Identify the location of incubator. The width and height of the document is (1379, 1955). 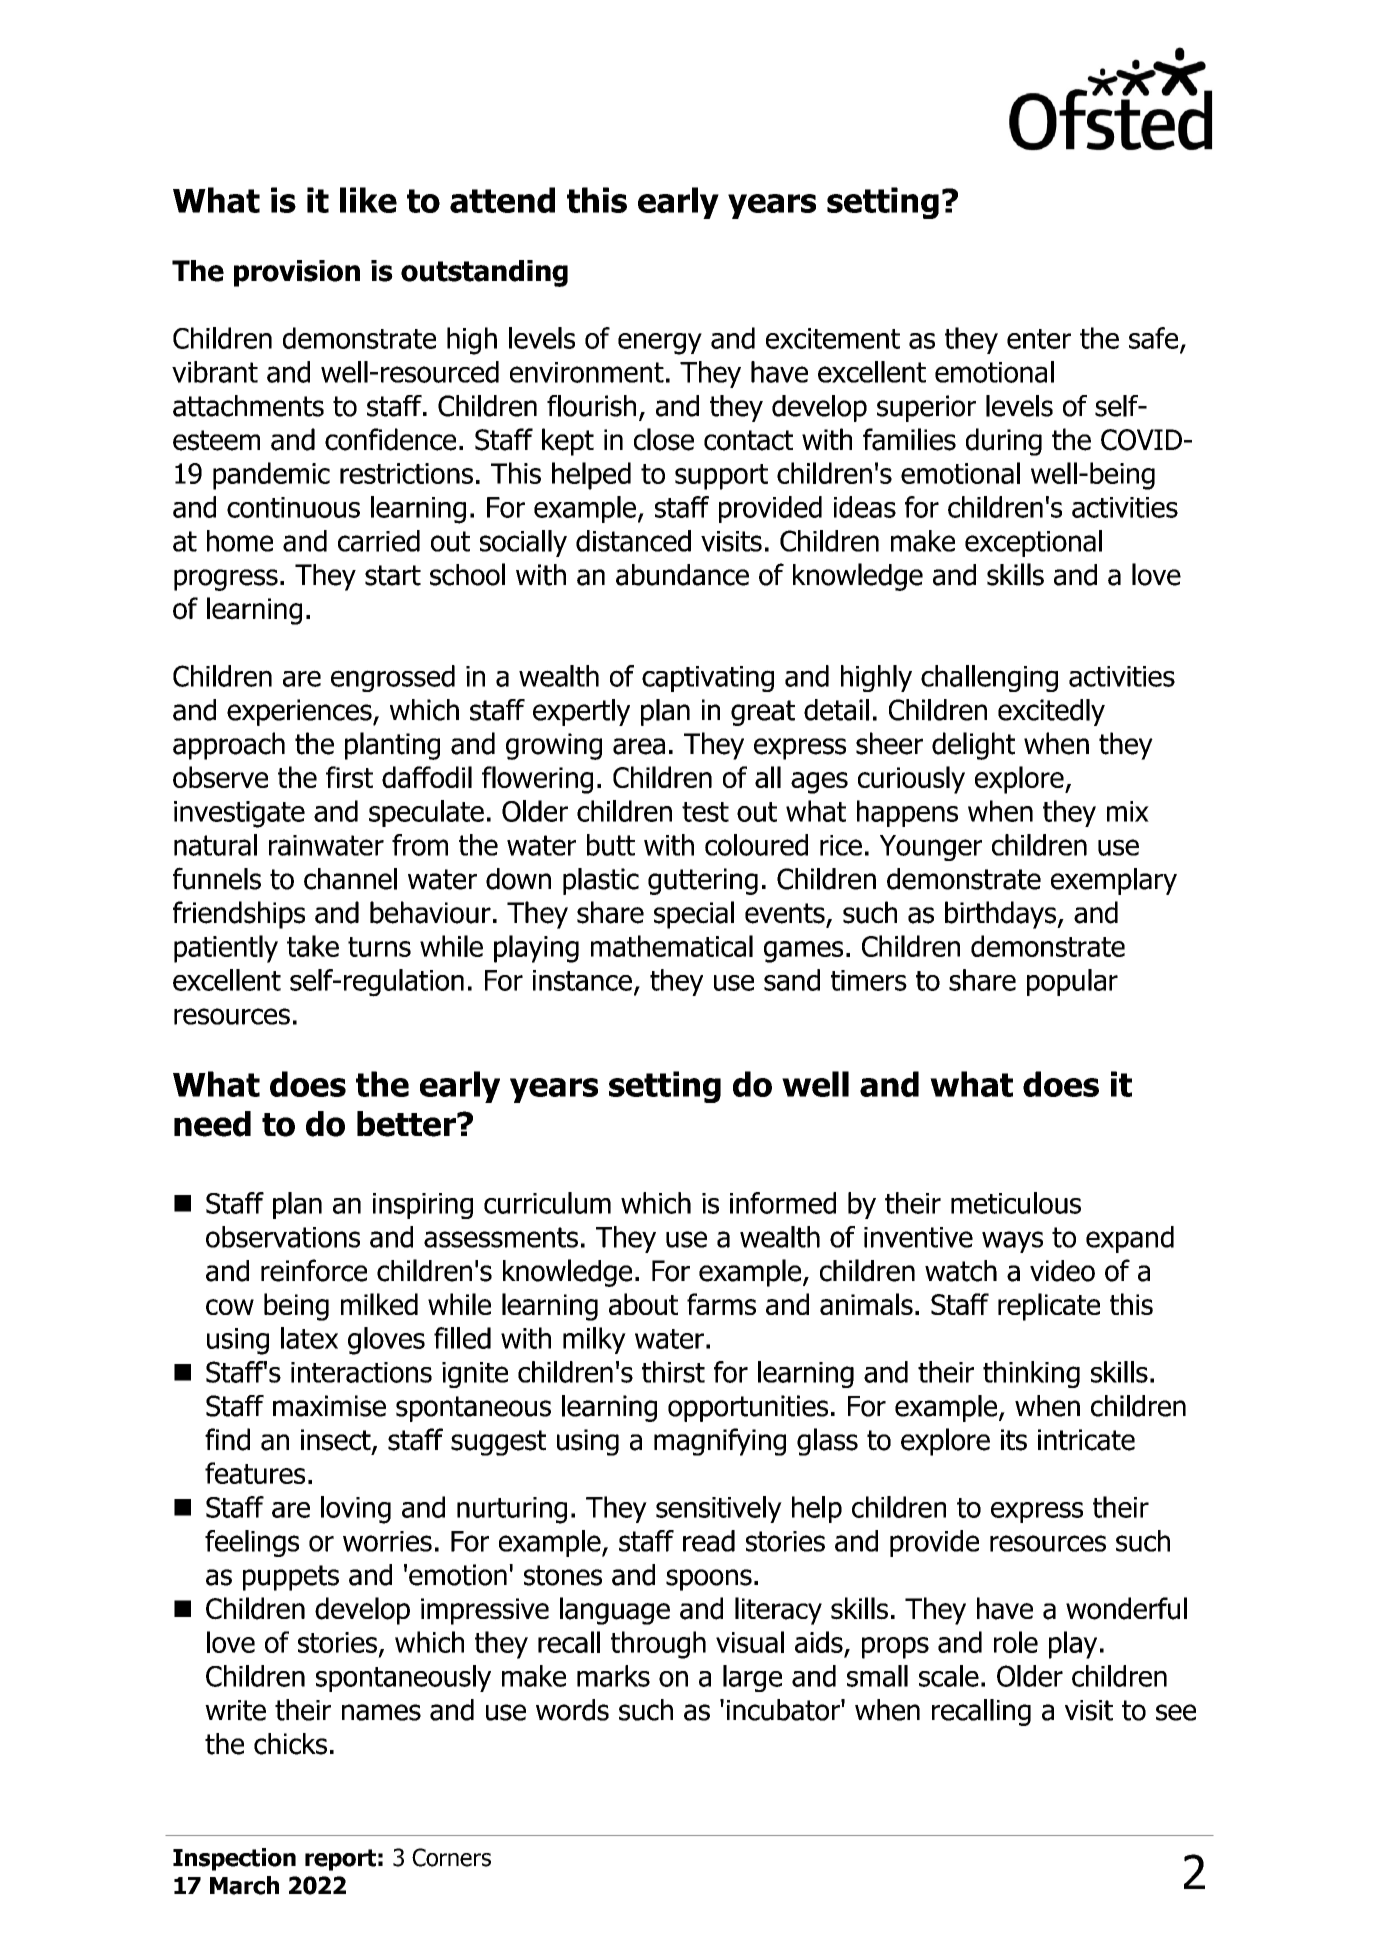
(784, 1710).
